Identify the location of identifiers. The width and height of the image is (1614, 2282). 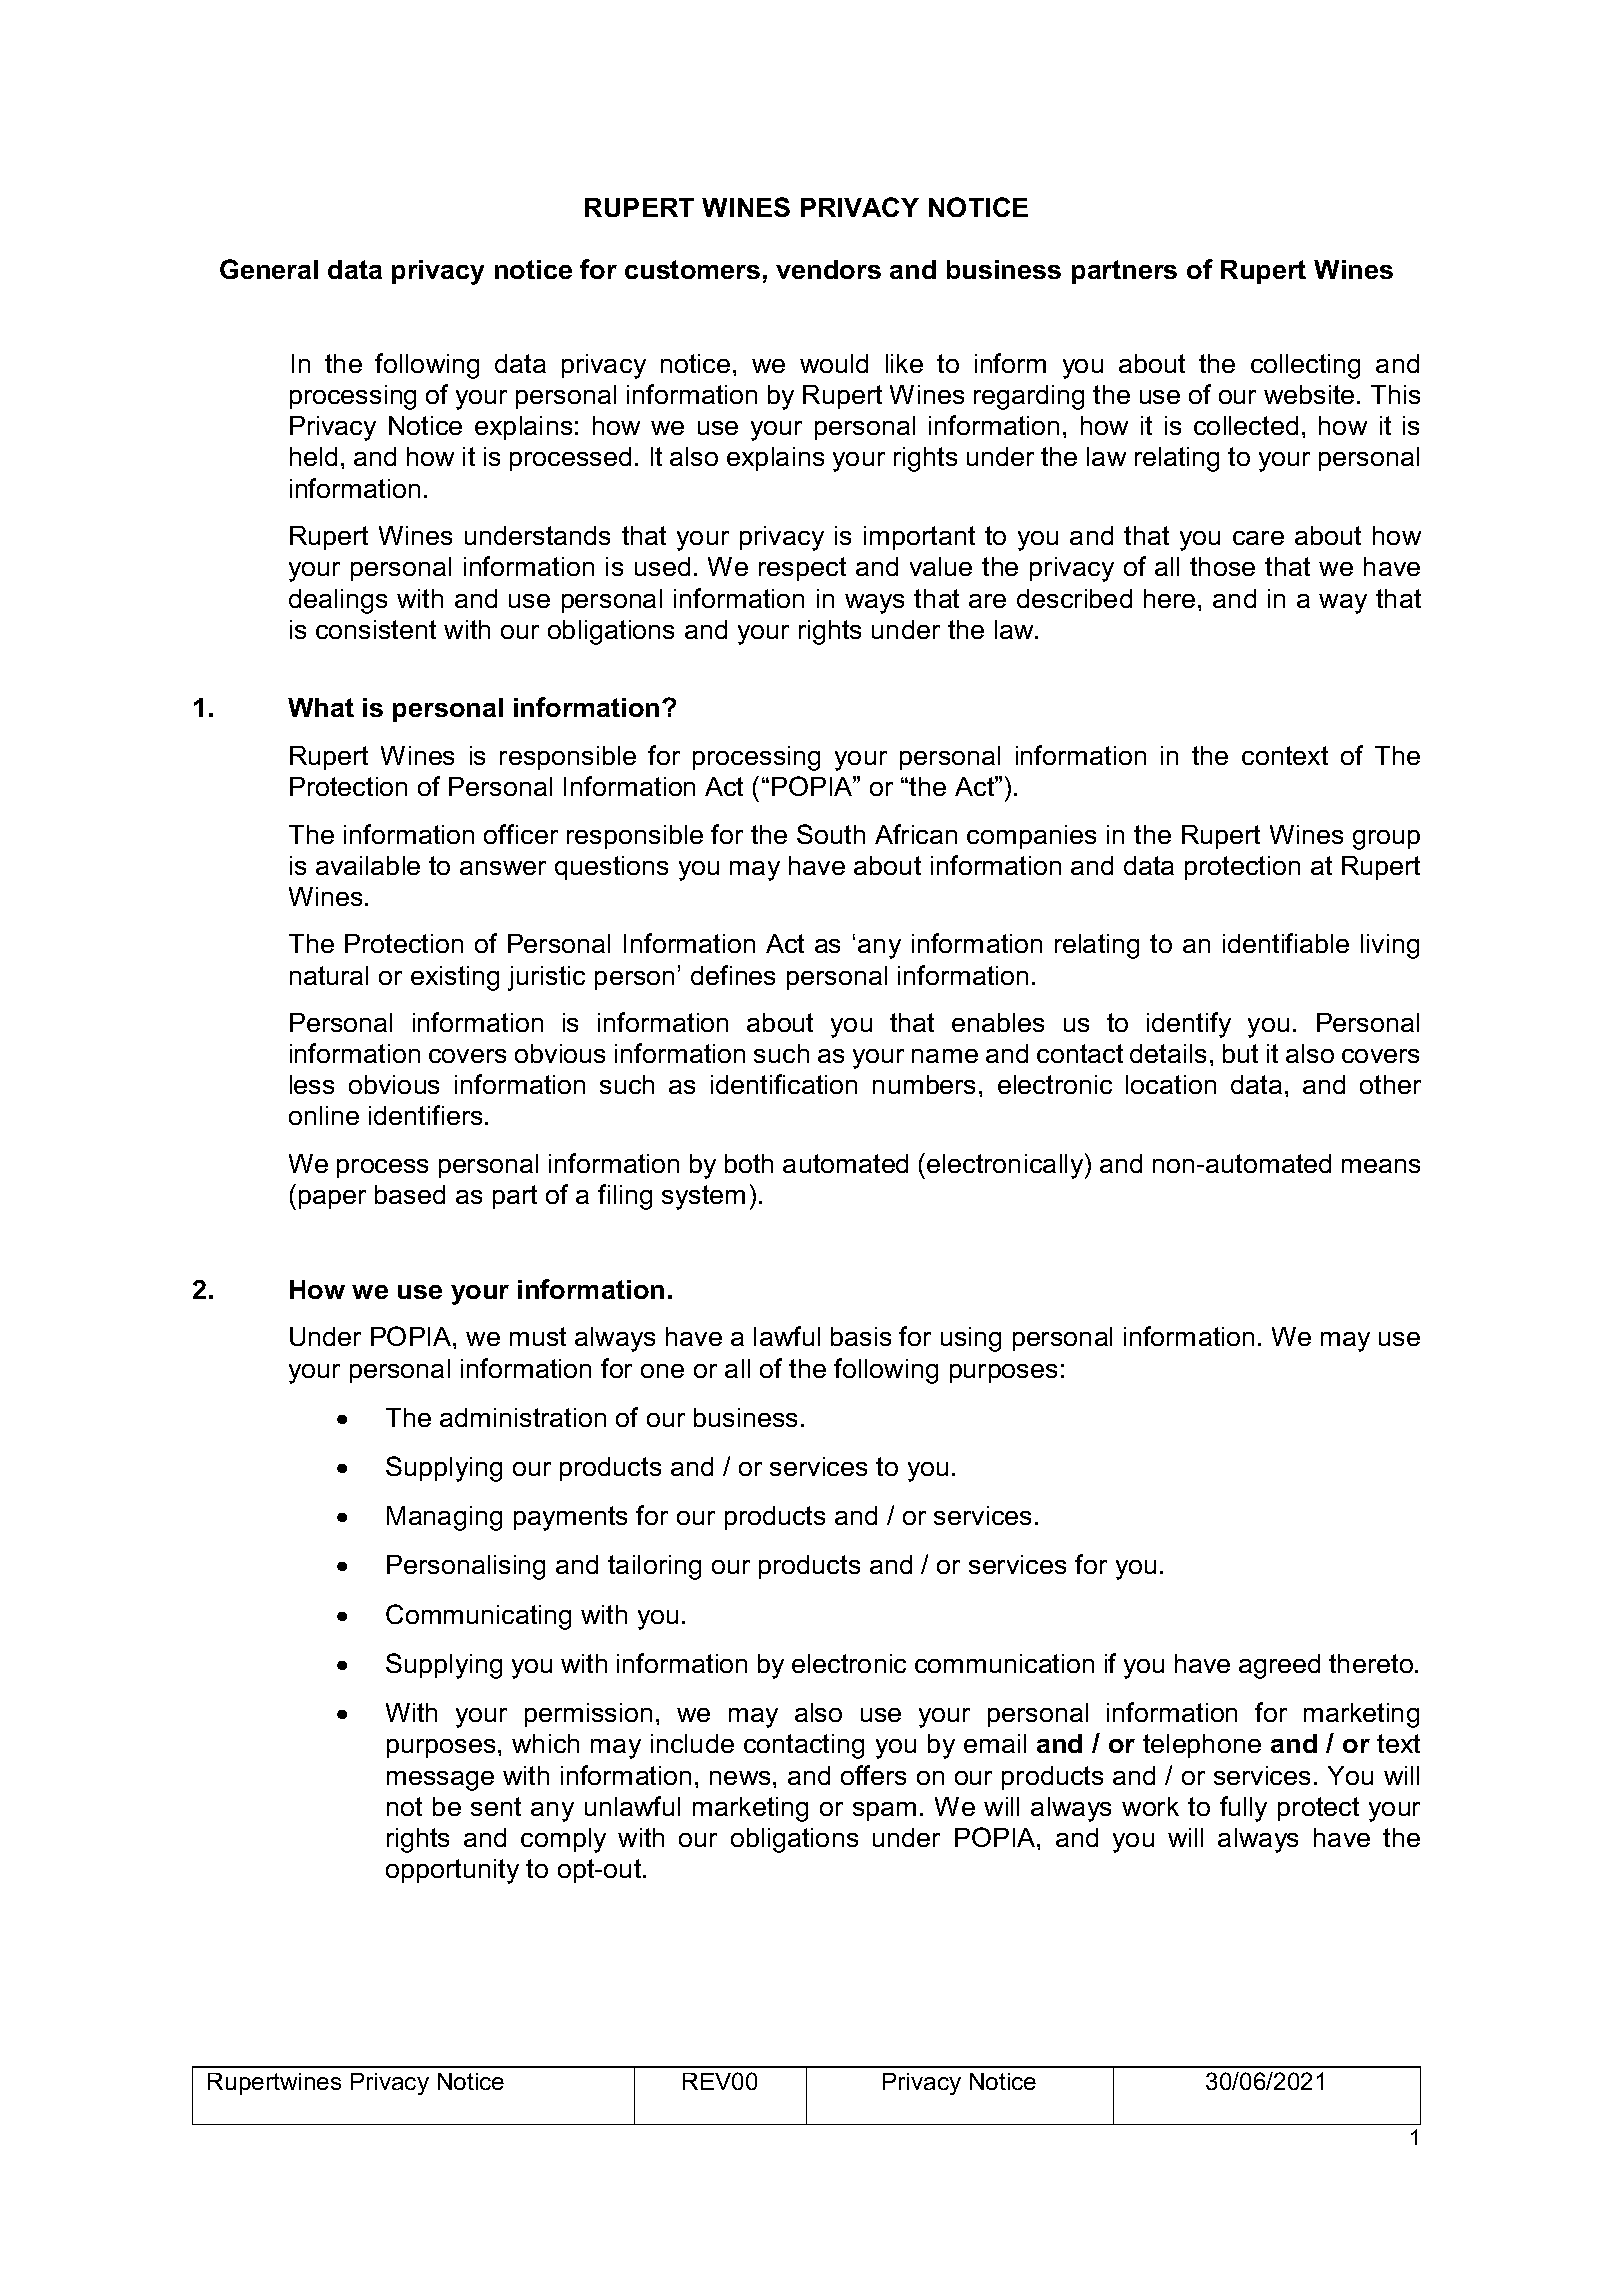
(425, 1115).
